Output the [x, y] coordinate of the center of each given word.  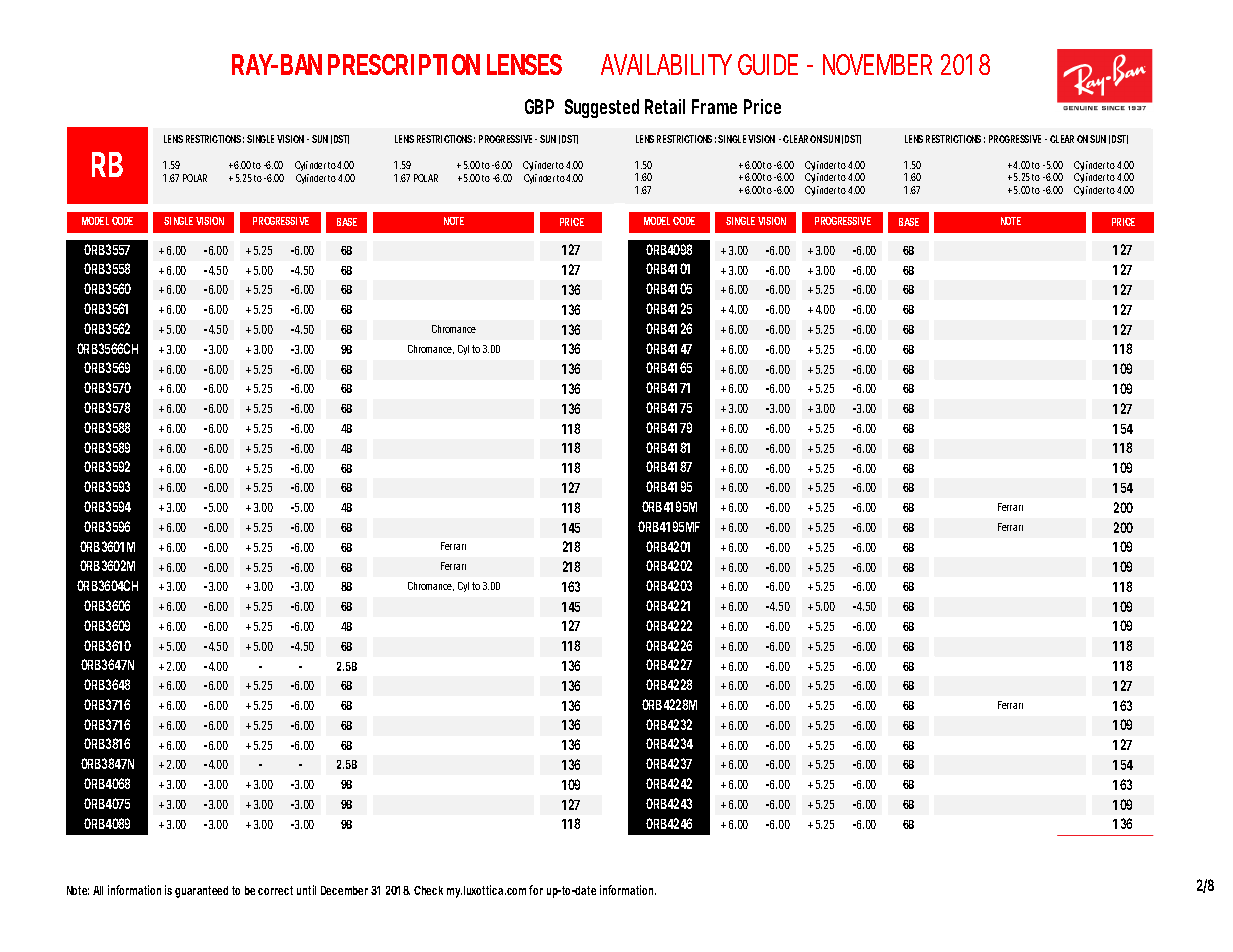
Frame [714, 106]
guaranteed [201, 892]
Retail [665, 106]
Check [428, 890]
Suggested [602, 108]
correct [275, 890]
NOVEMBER [877, 64]
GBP [539, 106]
